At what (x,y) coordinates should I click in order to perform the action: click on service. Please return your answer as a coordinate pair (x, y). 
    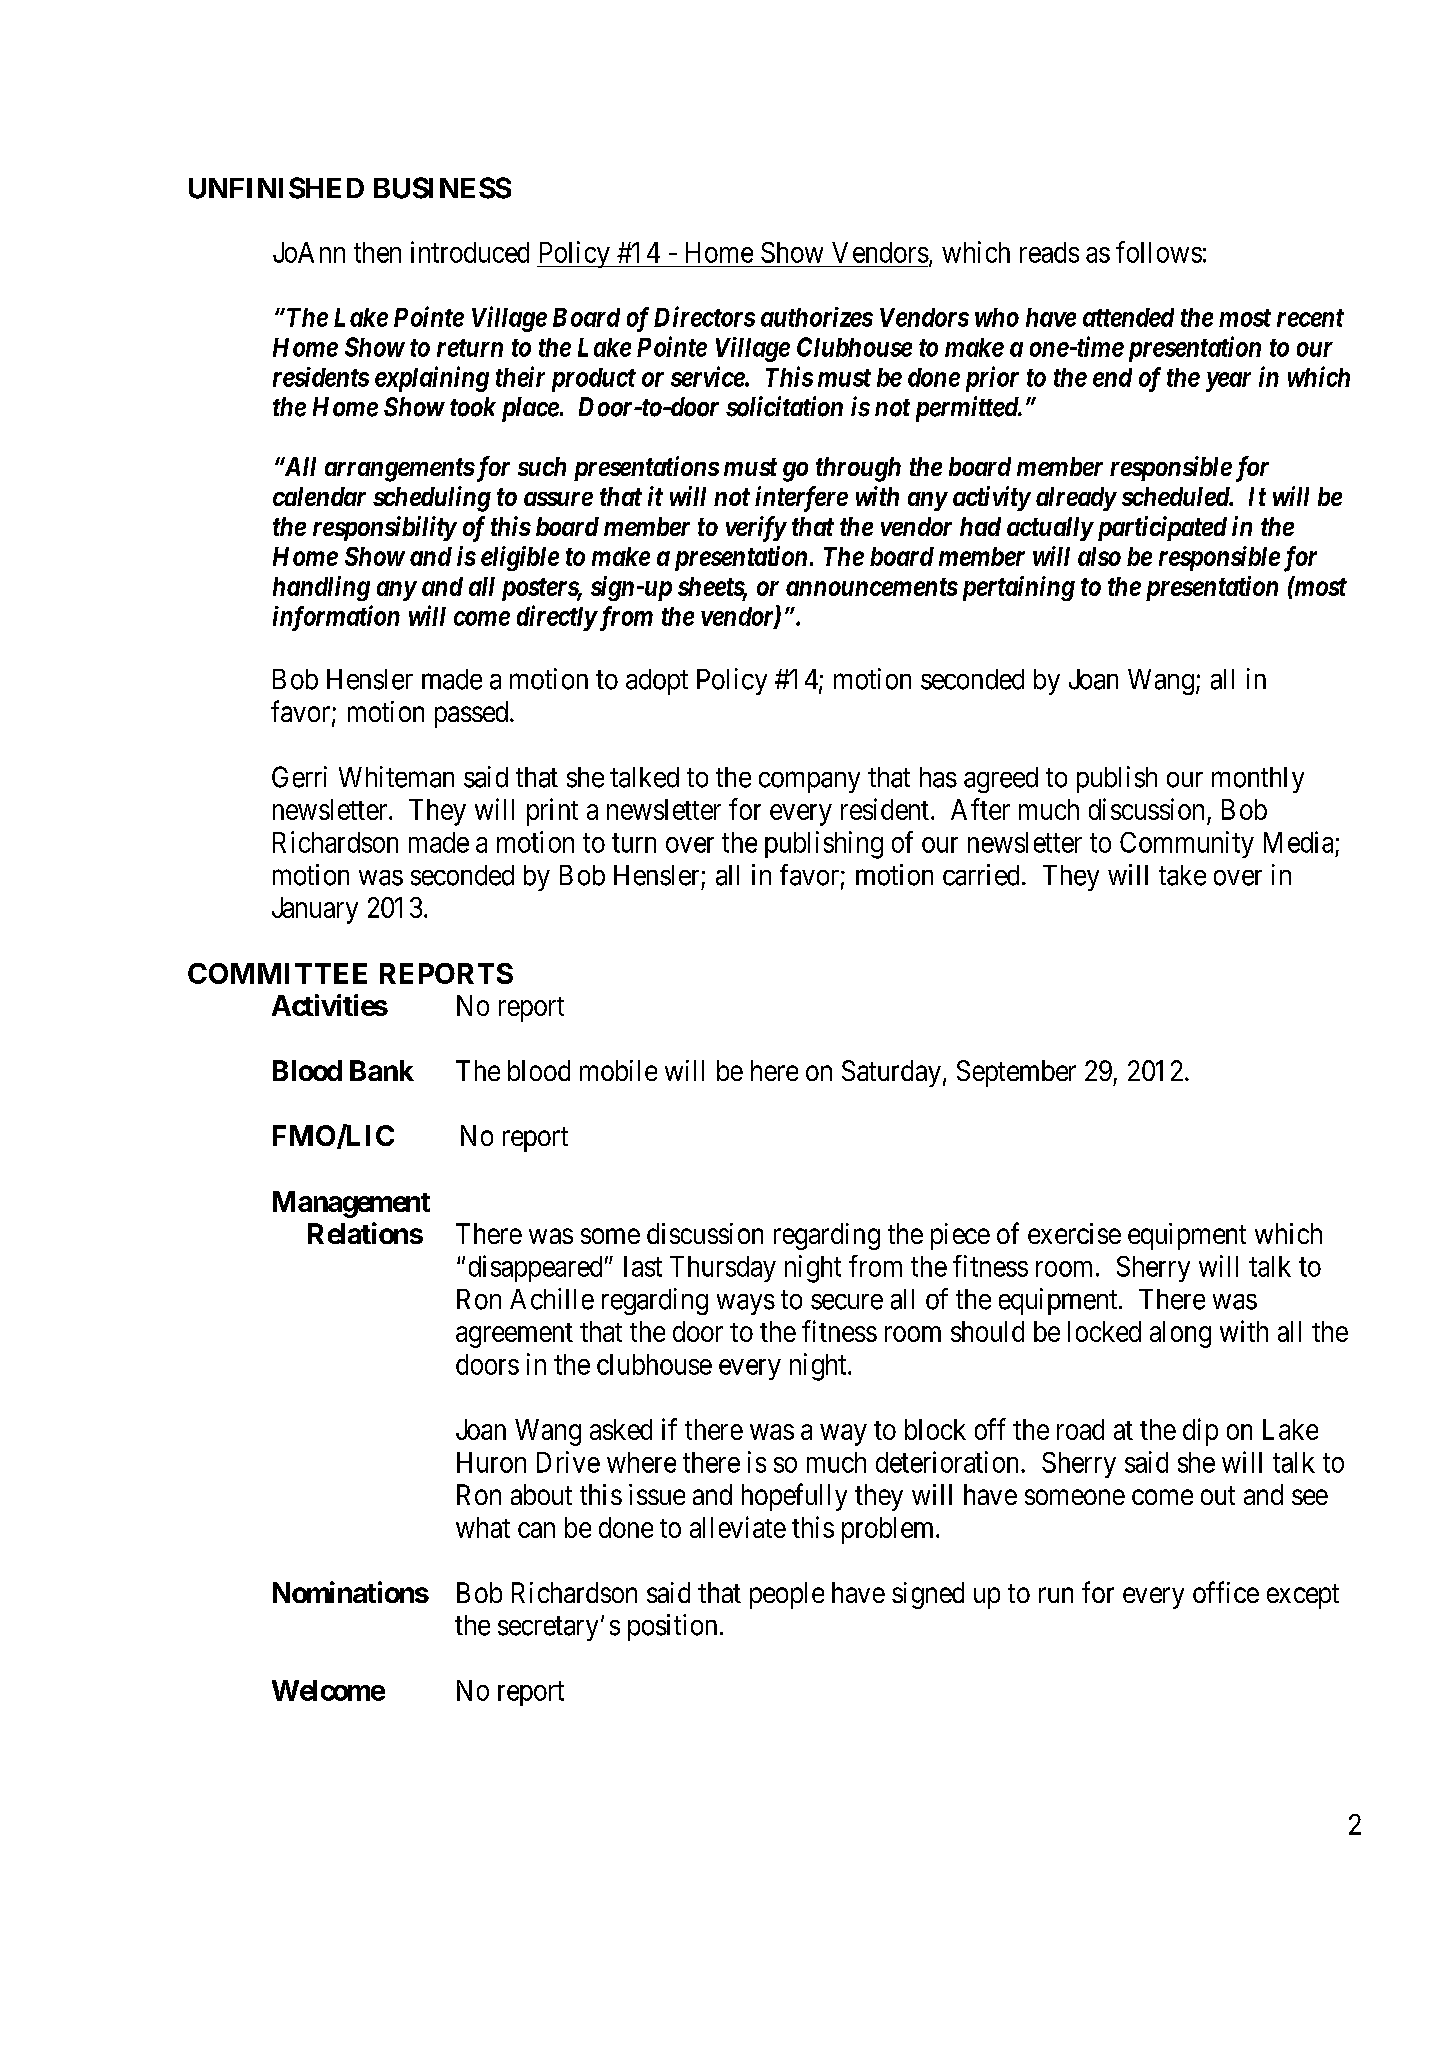
    Looking at the image, I should click on (708, 376).
